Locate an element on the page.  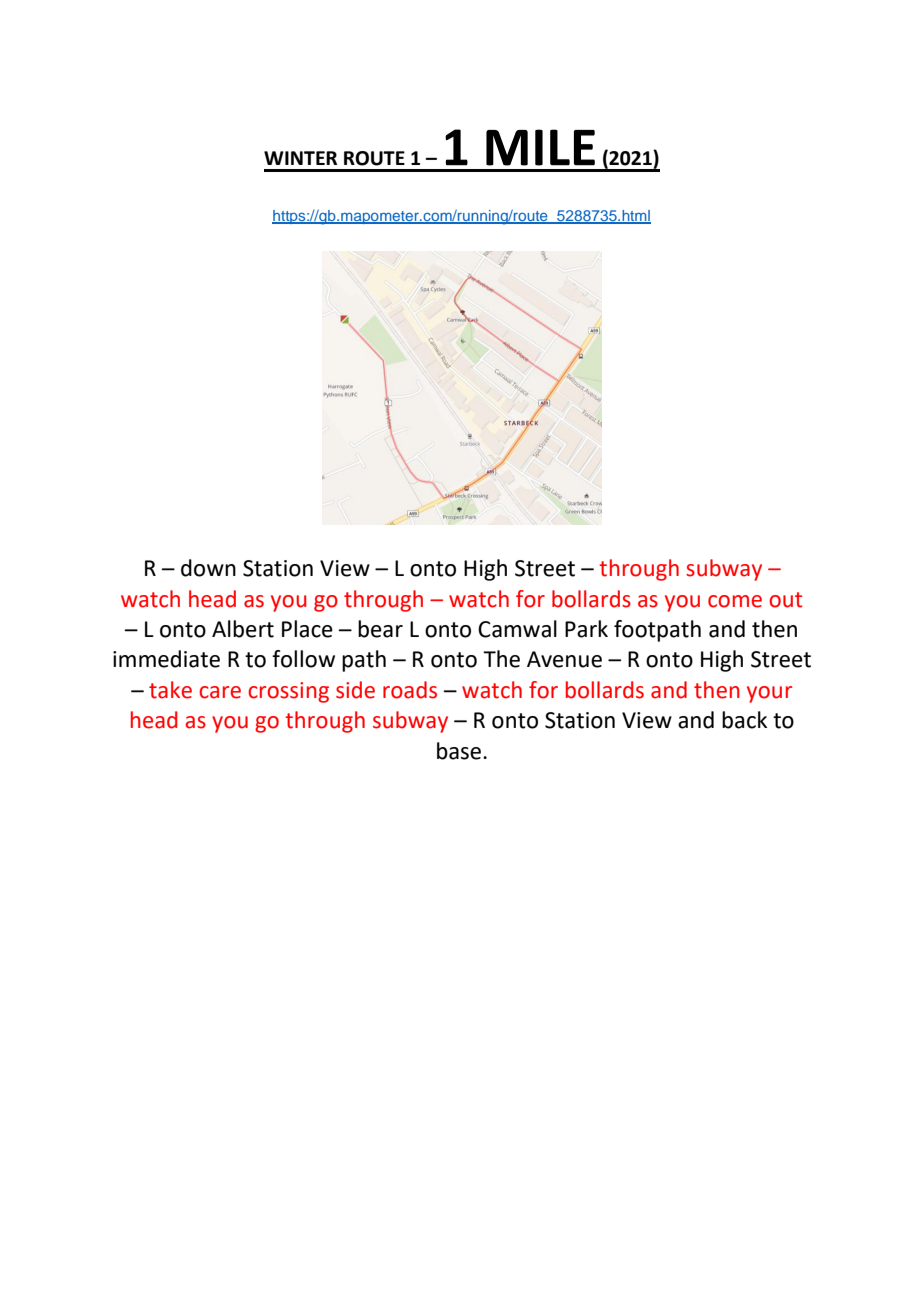
come is located at coordinates (735, 601).
